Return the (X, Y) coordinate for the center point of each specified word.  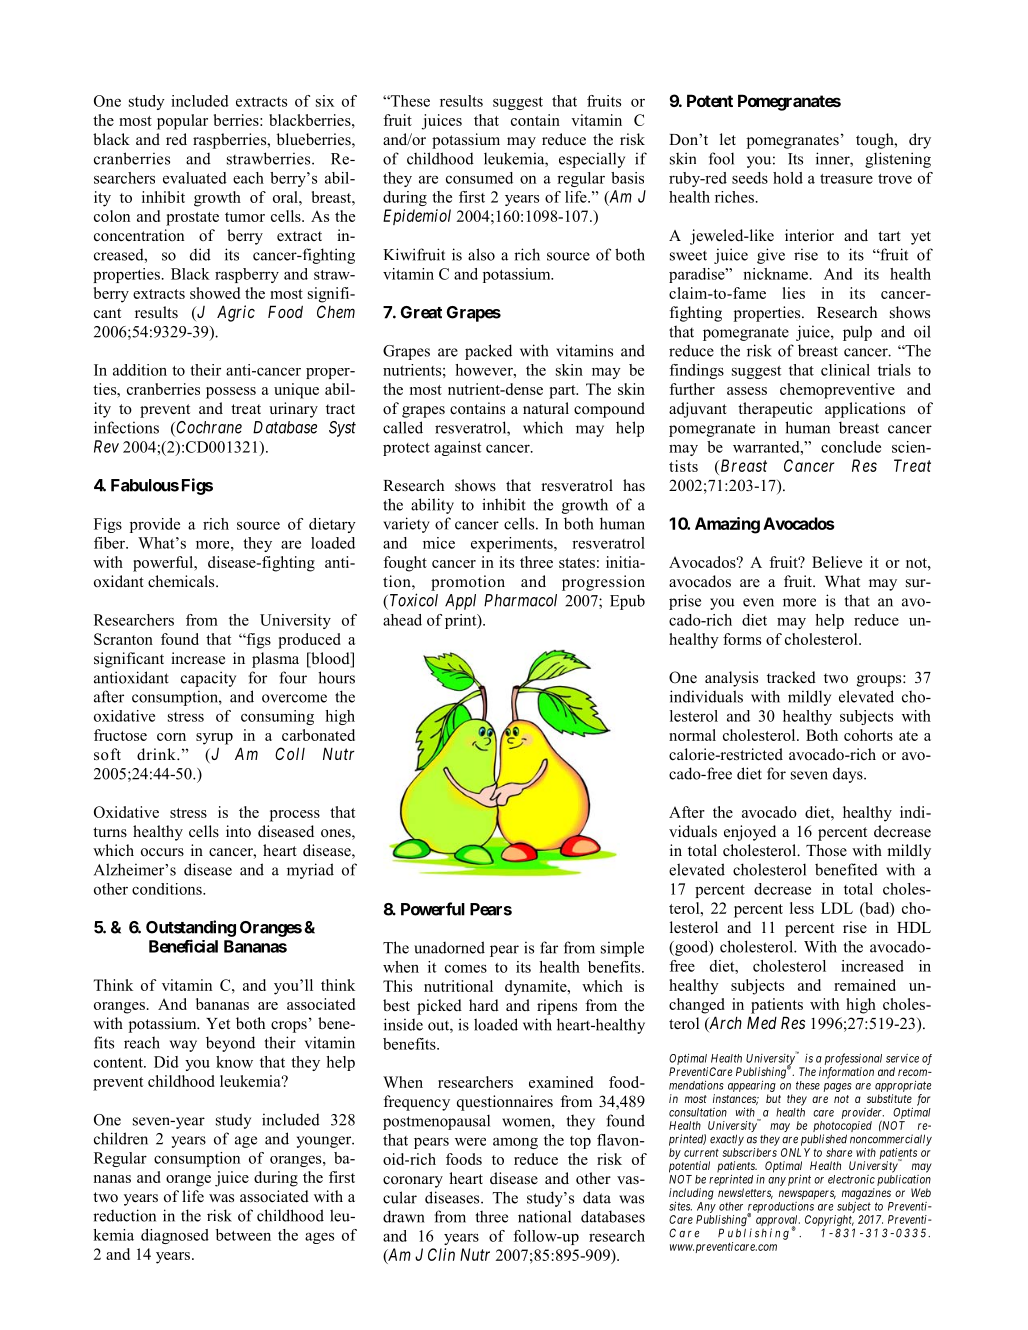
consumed (479, 178)
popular (182, 122)
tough (876, 141)
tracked (791, 677)
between (243, 1235)
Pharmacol (520, 600)
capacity (208, 679)
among (515, 1143)
